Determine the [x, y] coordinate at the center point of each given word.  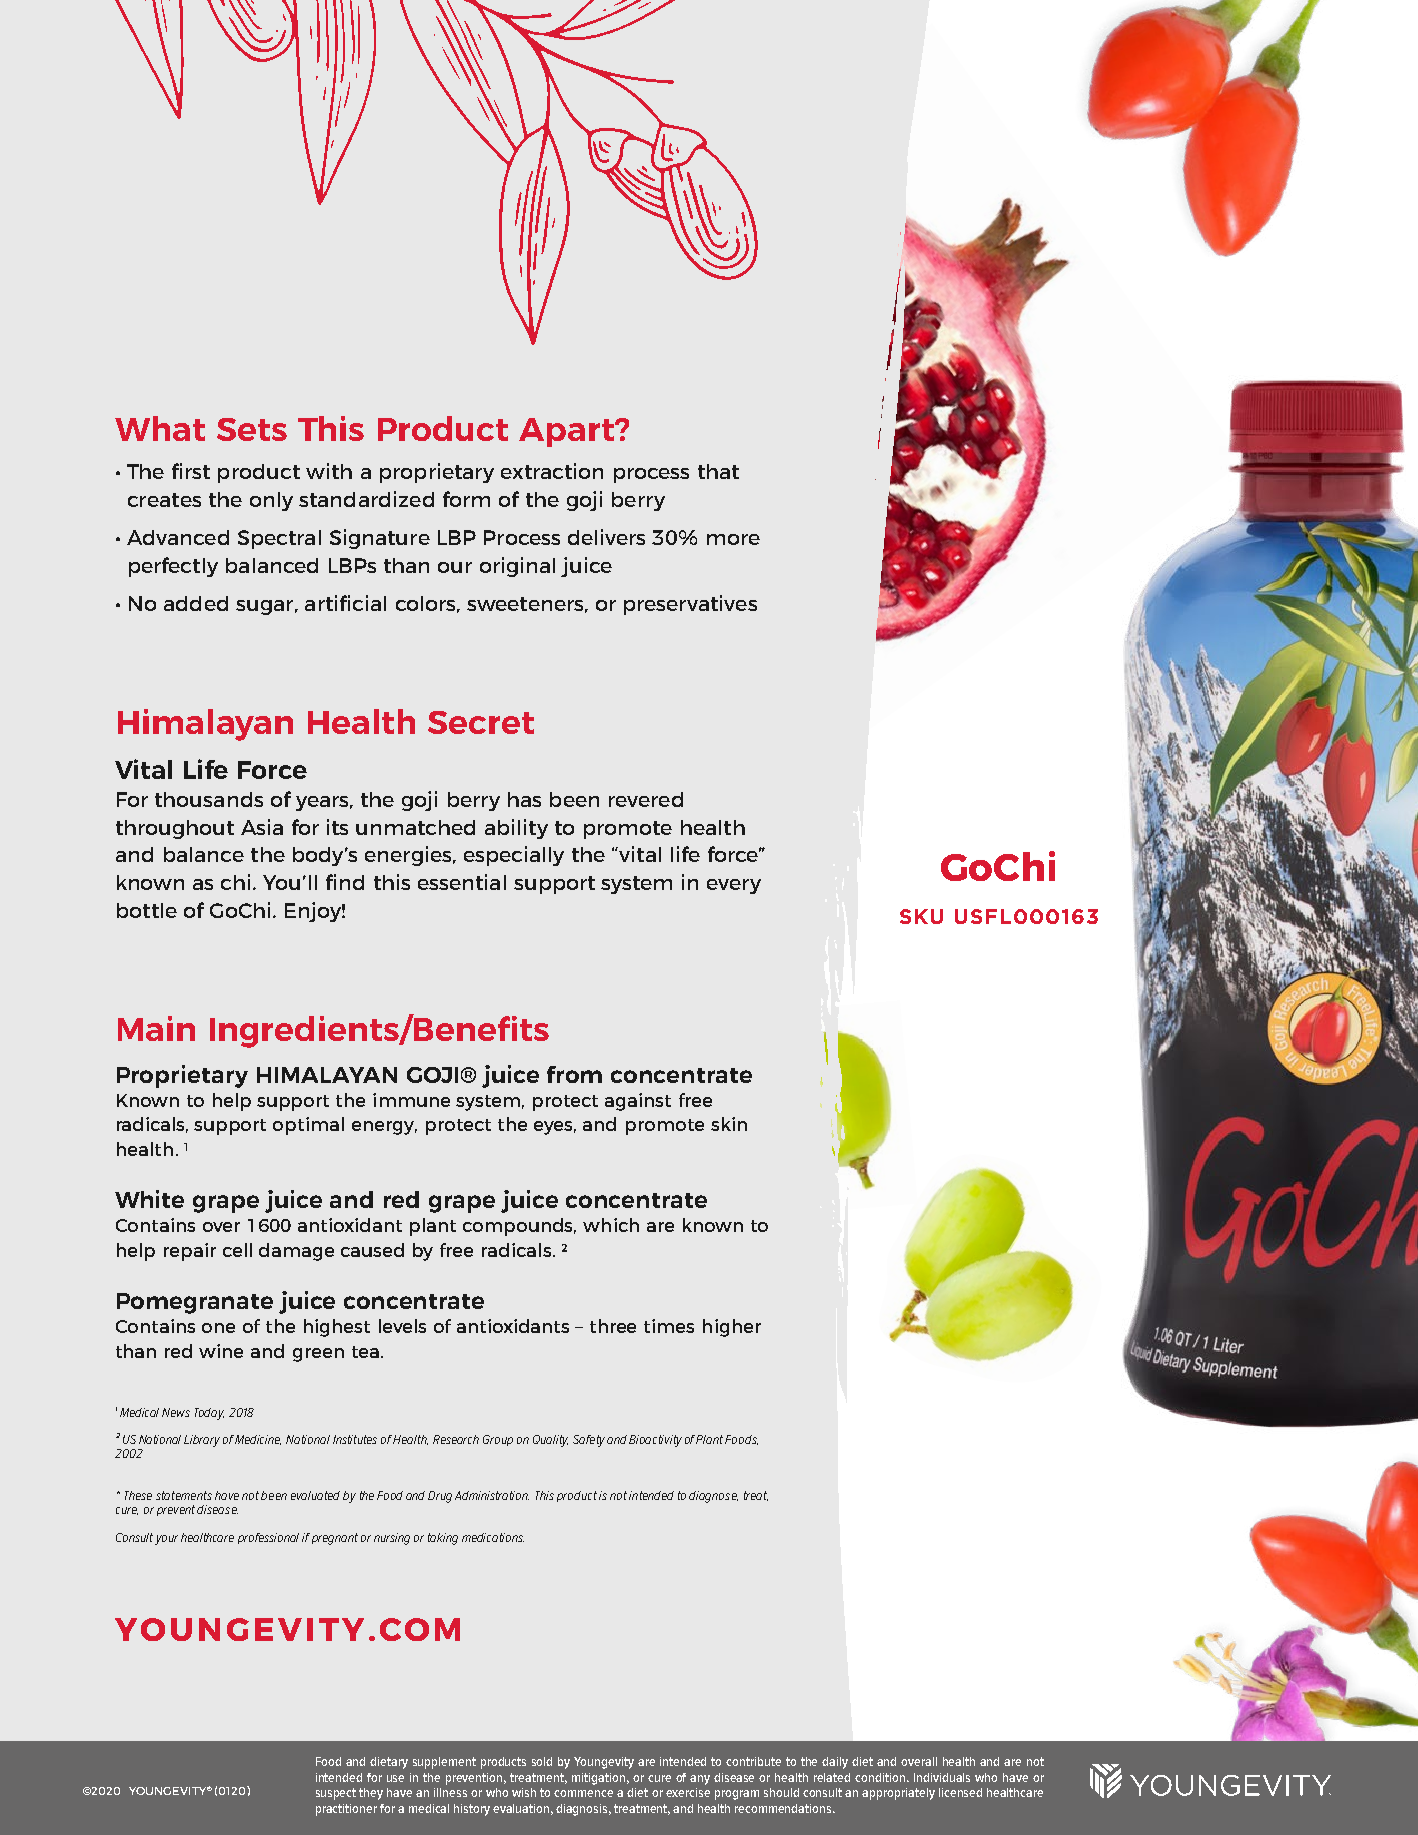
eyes [555, 1128]
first [191, 471]
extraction [552, 471]
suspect [336, 1794]
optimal [308, 1126]
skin [729, 1124]
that [718, 471]
